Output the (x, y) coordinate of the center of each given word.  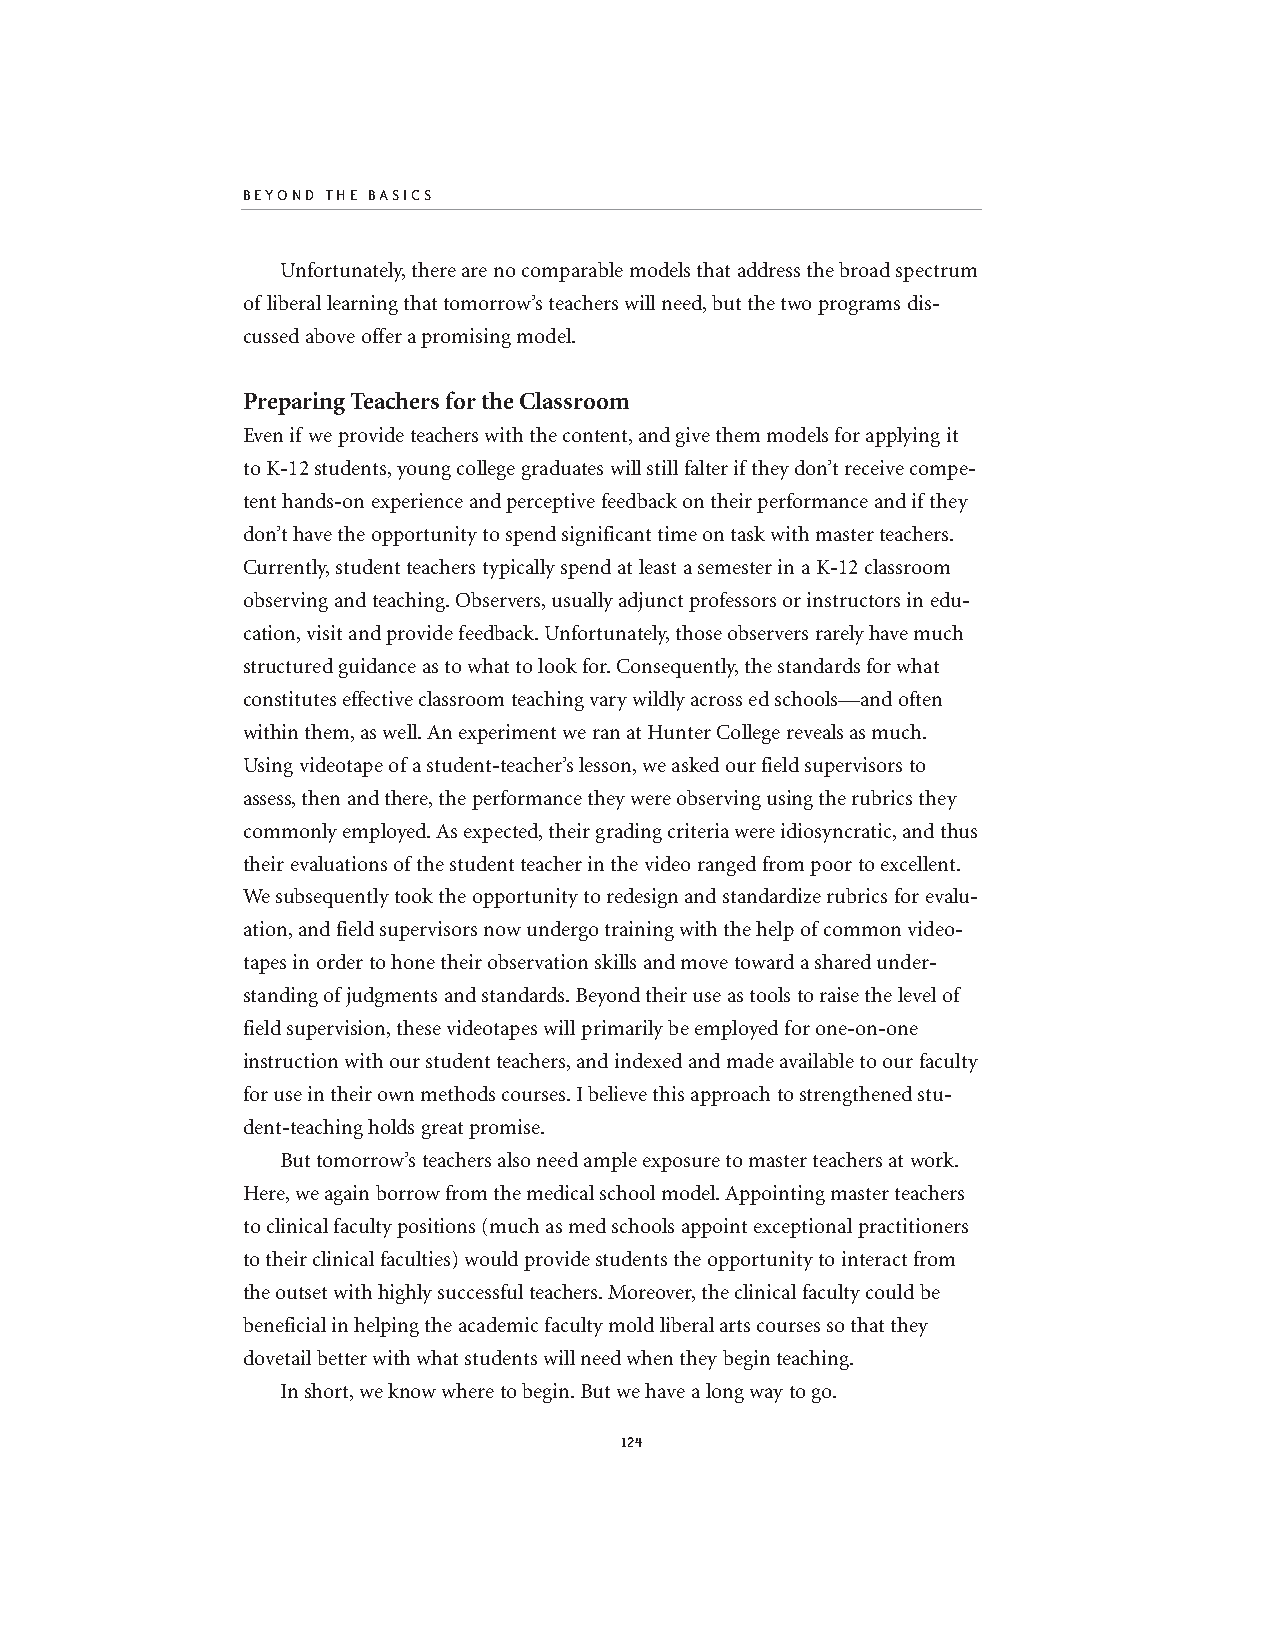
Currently (286, 569)
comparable (572, 272)
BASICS (400, 195)
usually (582, 602)
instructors (853, 599)
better (342, 1357)
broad (864, 269)
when (650, 1357)
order (340, 961)
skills (615, 961)
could (890, 1291)
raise (839, 994)
